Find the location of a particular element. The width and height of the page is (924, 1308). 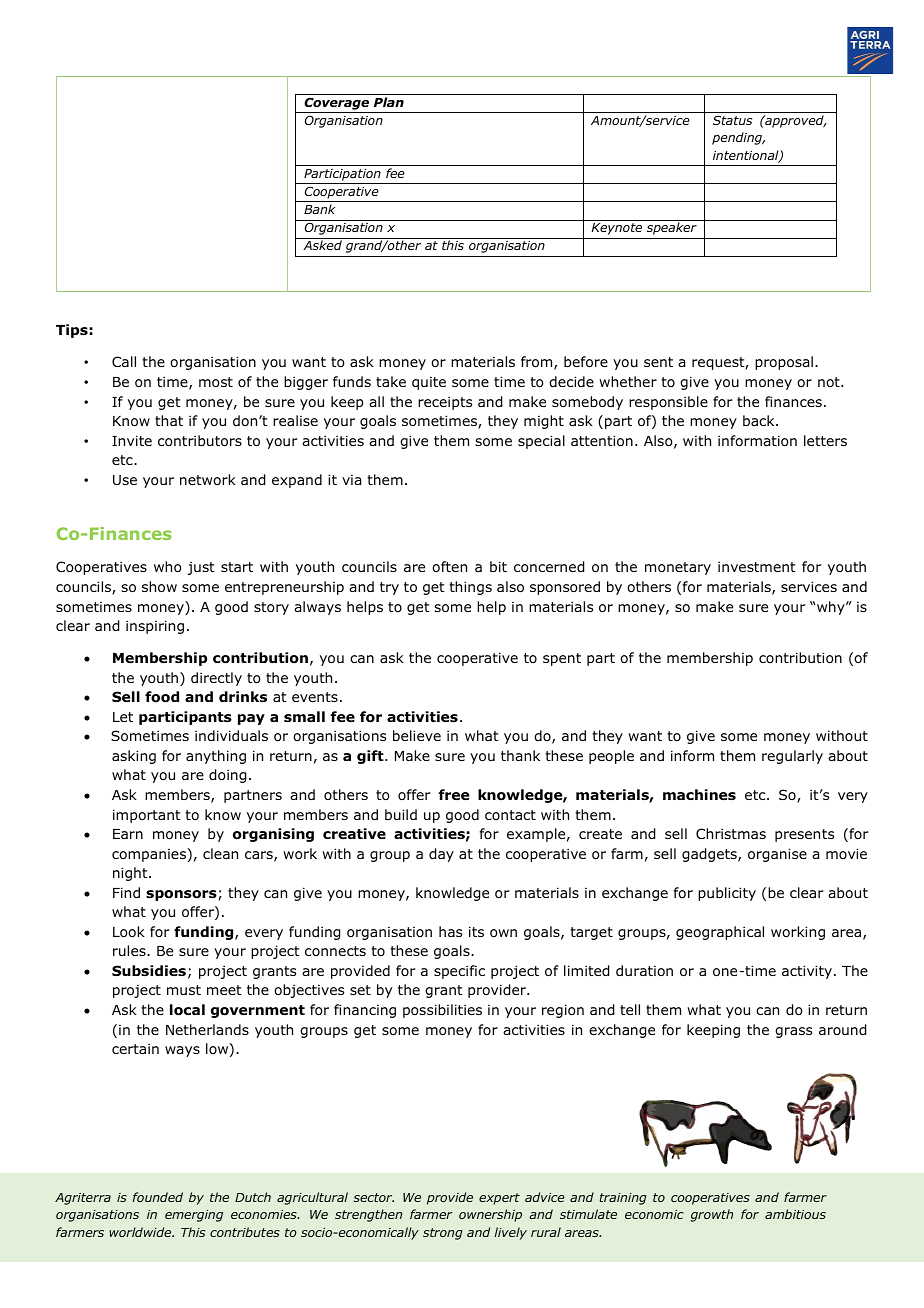

organise is located at coordinates (777, 855).
